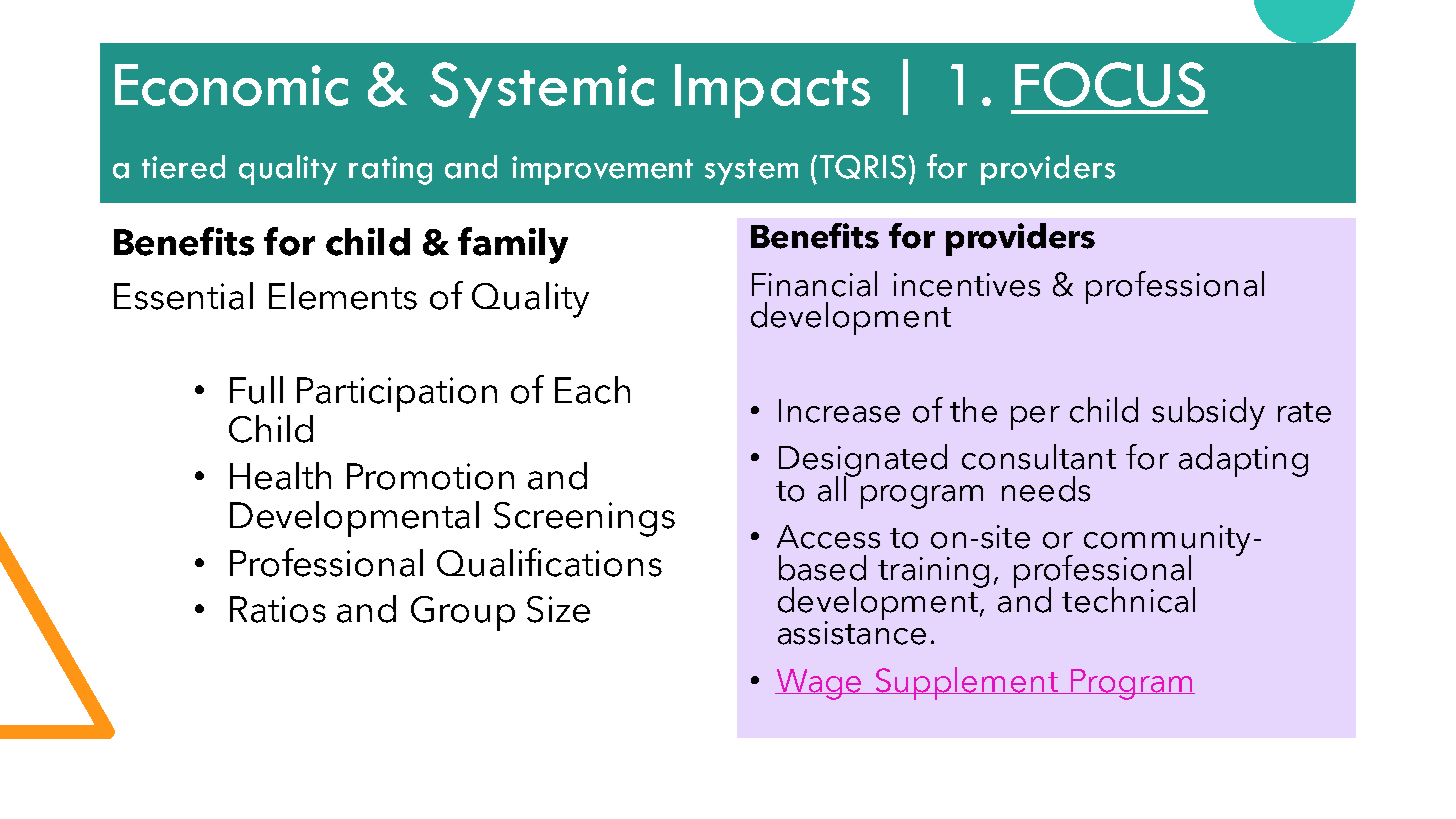  What do you see at coordinates (278, 609) in the document?
I see `Ratios` at bounding box center [278, 609].
